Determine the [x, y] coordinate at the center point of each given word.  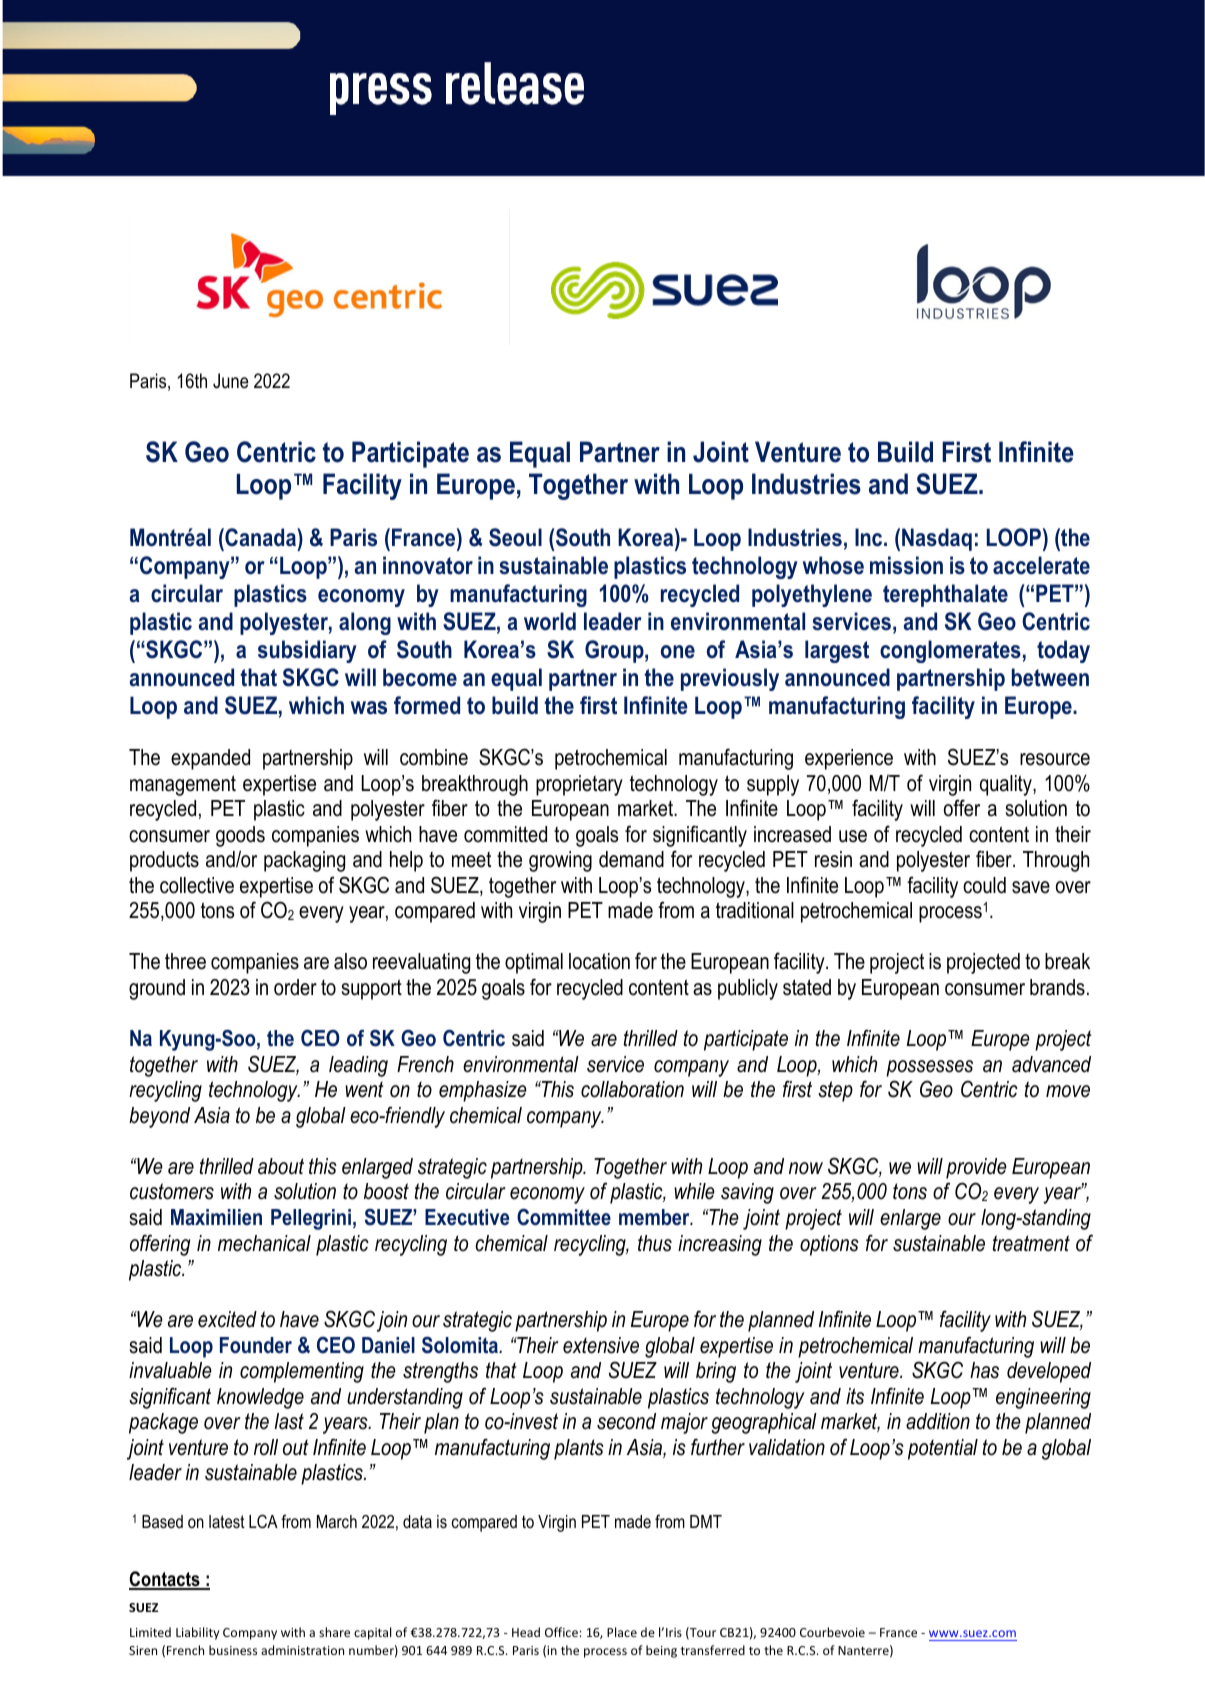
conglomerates [950, 651]
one [678, 652]
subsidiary [307, 651]
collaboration [632, 1089]
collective [197, 885]
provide [976, 1168]
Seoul [515, 537]
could [984, 885]
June [231, 381]
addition [938, 1421]
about [281, 1166]
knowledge [260, 1398]
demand [631, 859]
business [233, 1650]
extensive [601, 1345]
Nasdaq [937, 539]
